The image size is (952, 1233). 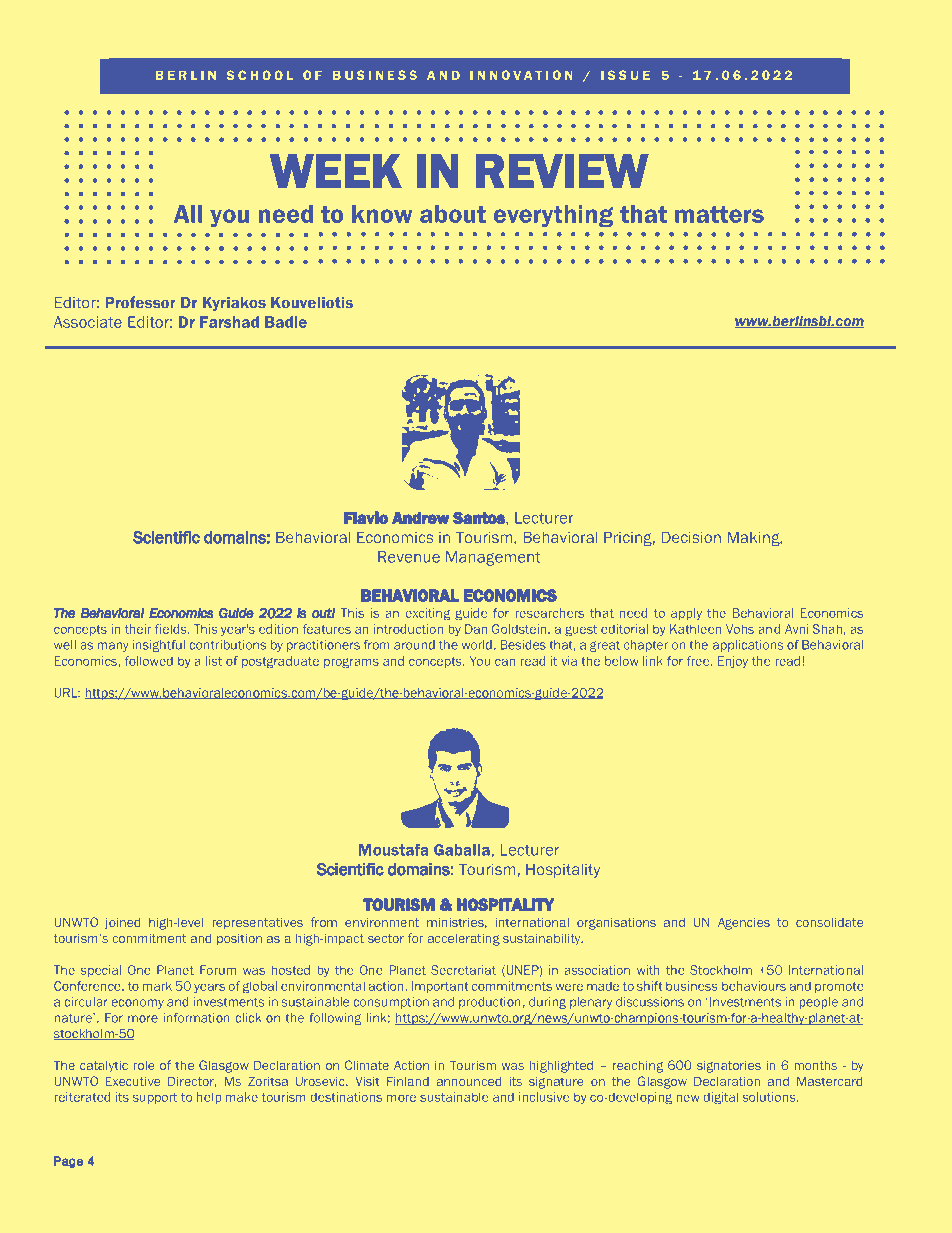 What do you see at coordinates (140, 302) in the screenshot?
I see `Professor` at bounding box center [140, 302].
